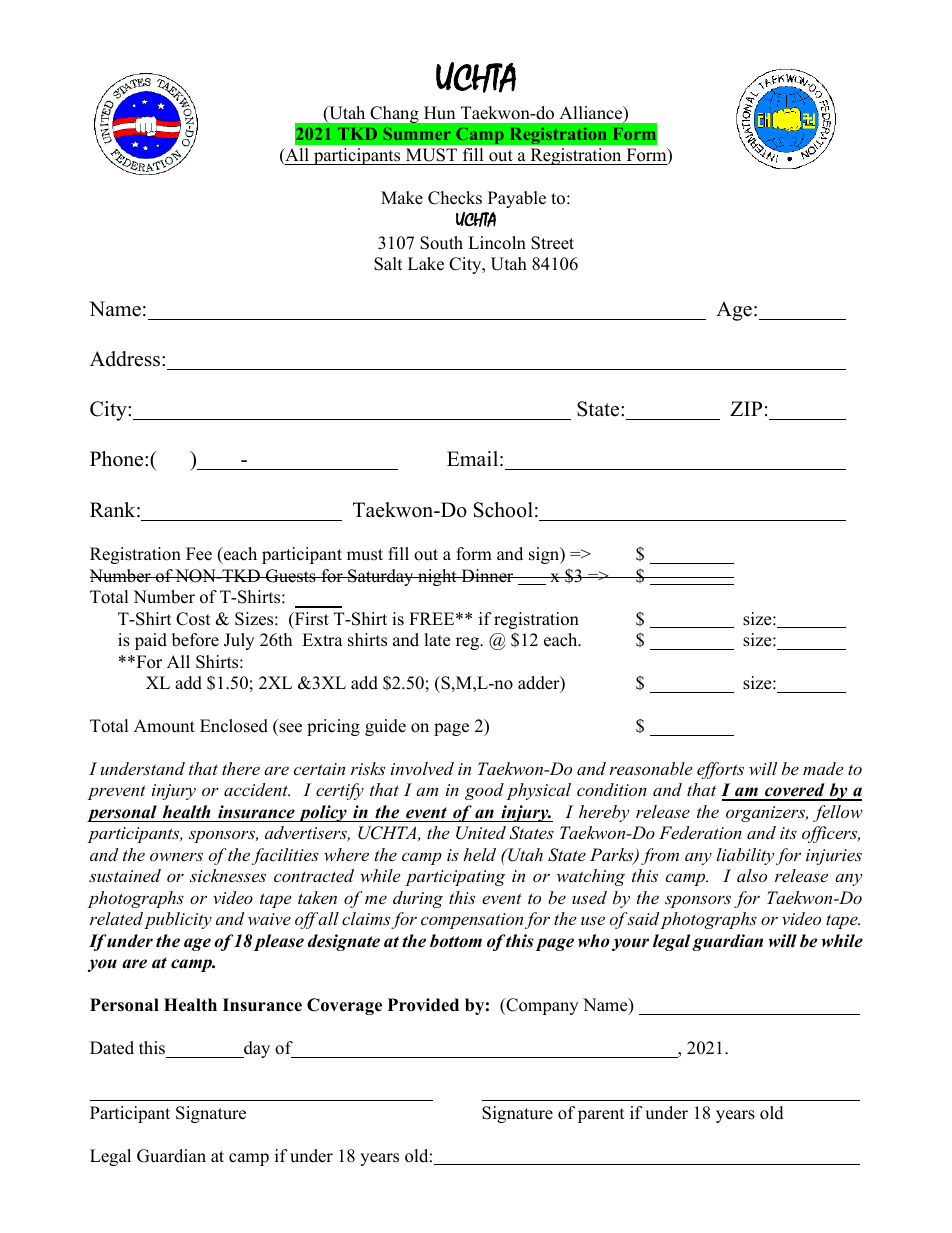  I want to click on Hun, so click(439, 113).
